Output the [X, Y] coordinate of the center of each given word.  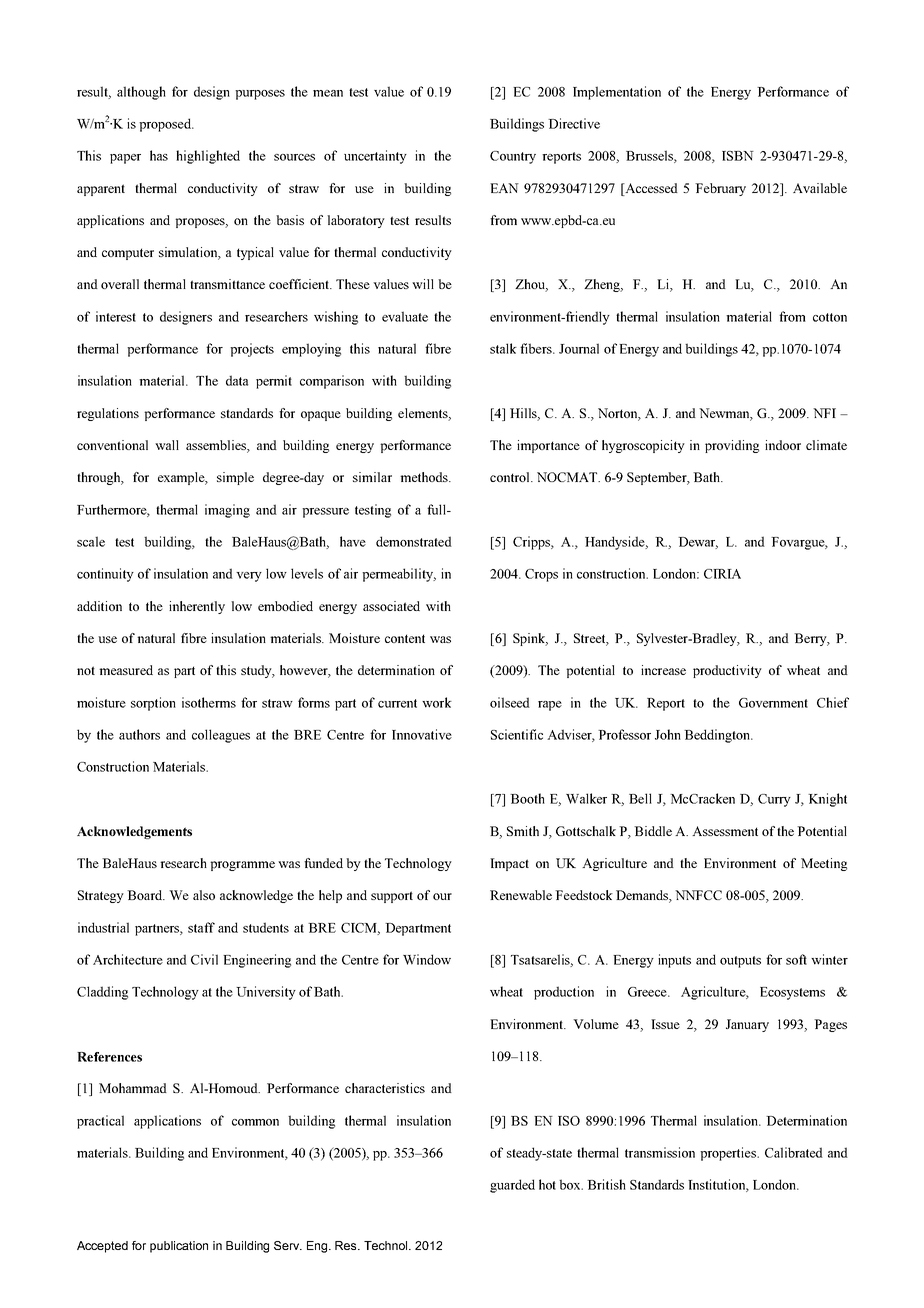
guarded [512, 1186]
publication [179, 1247]
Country [513, 157]
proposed [166, 125]
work [437, 702]
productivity [727, 671]
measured [126, 670]
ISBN [738, 156]
